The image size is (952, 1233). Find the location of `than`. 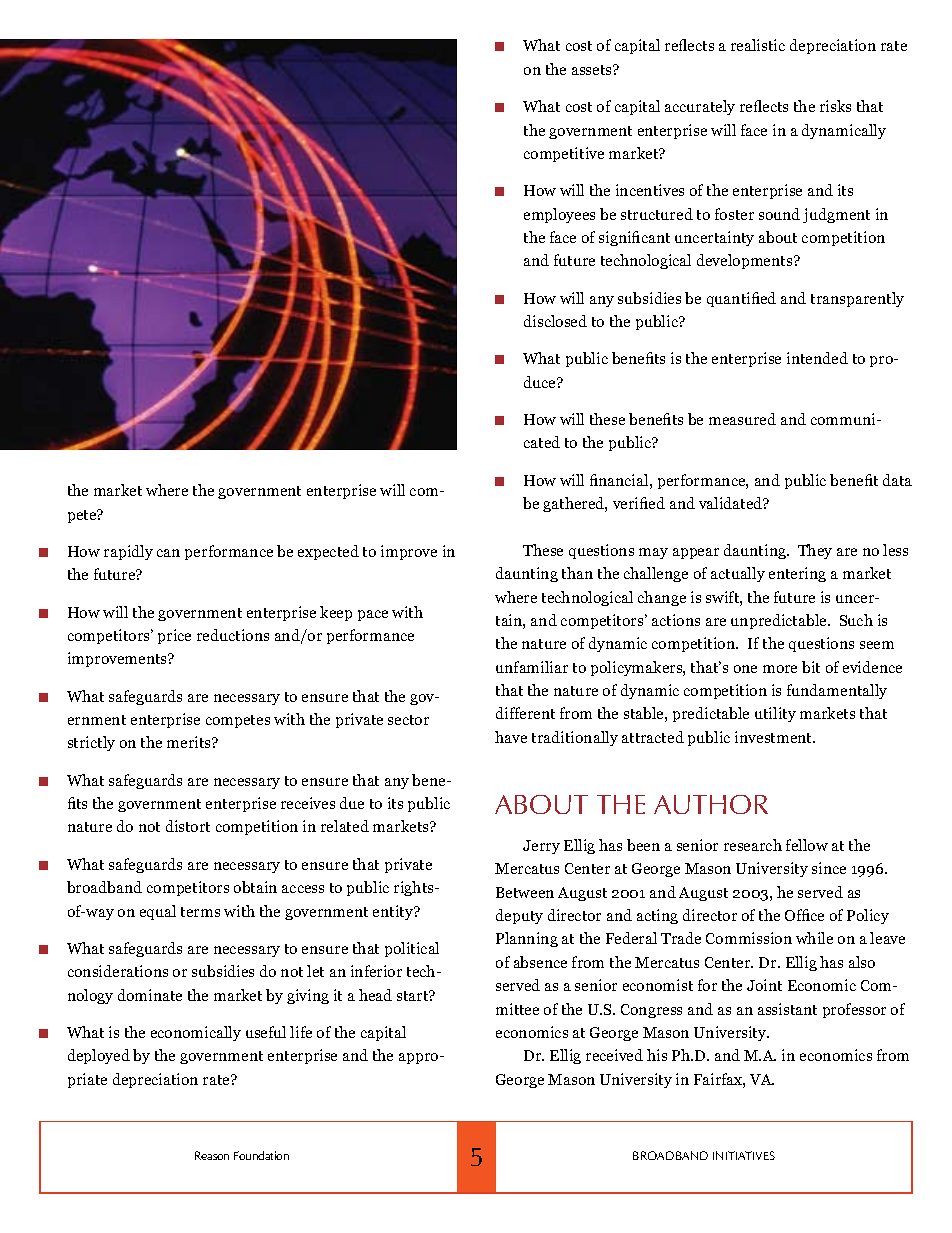

than is located at coordinates (577, 573).
